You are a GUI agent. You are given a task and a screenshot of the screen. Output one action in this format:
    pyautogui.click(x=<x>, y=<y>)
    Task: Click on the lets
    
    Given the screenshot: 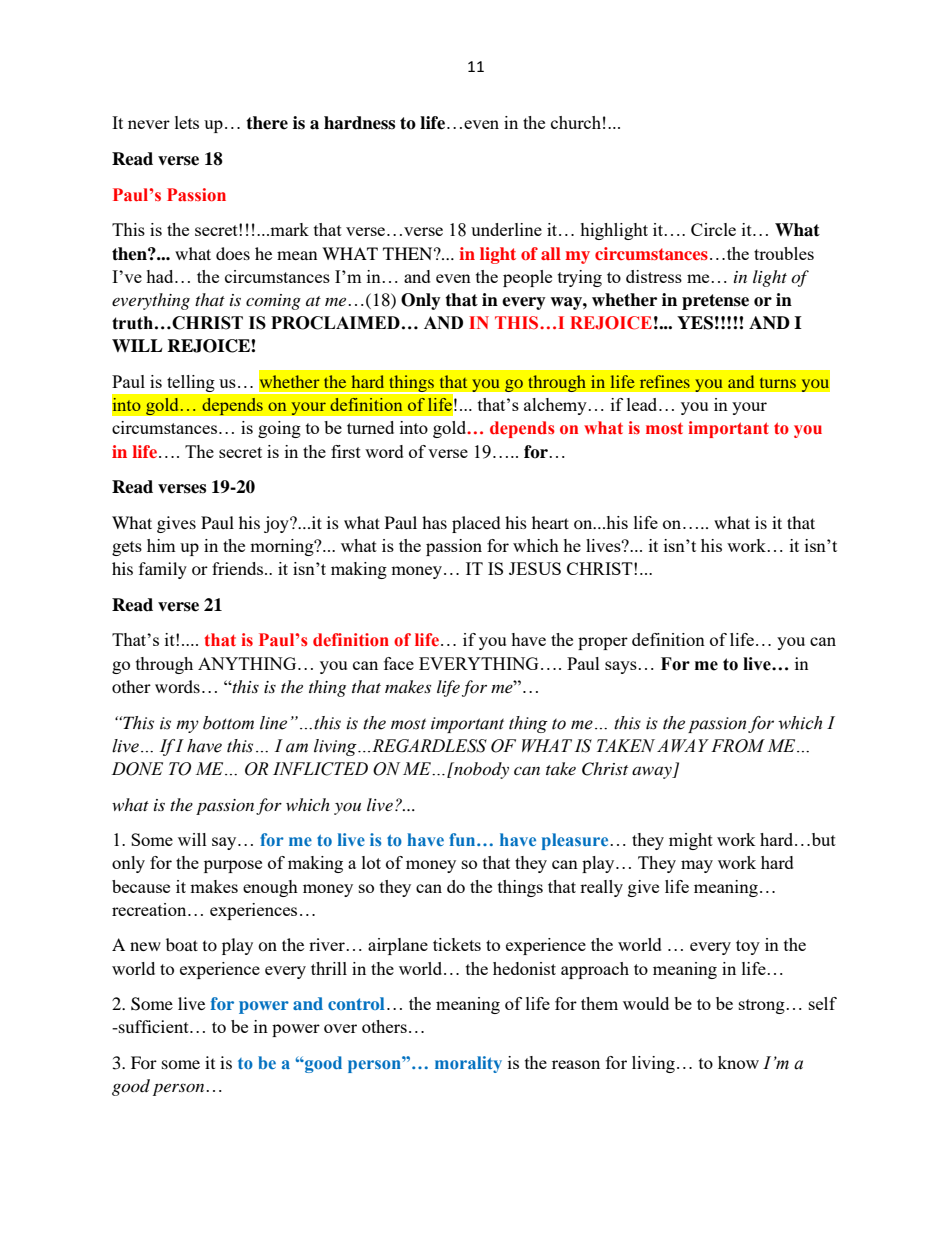 What is the action you would take?
    pyautogui.click(x=187, y=122)
